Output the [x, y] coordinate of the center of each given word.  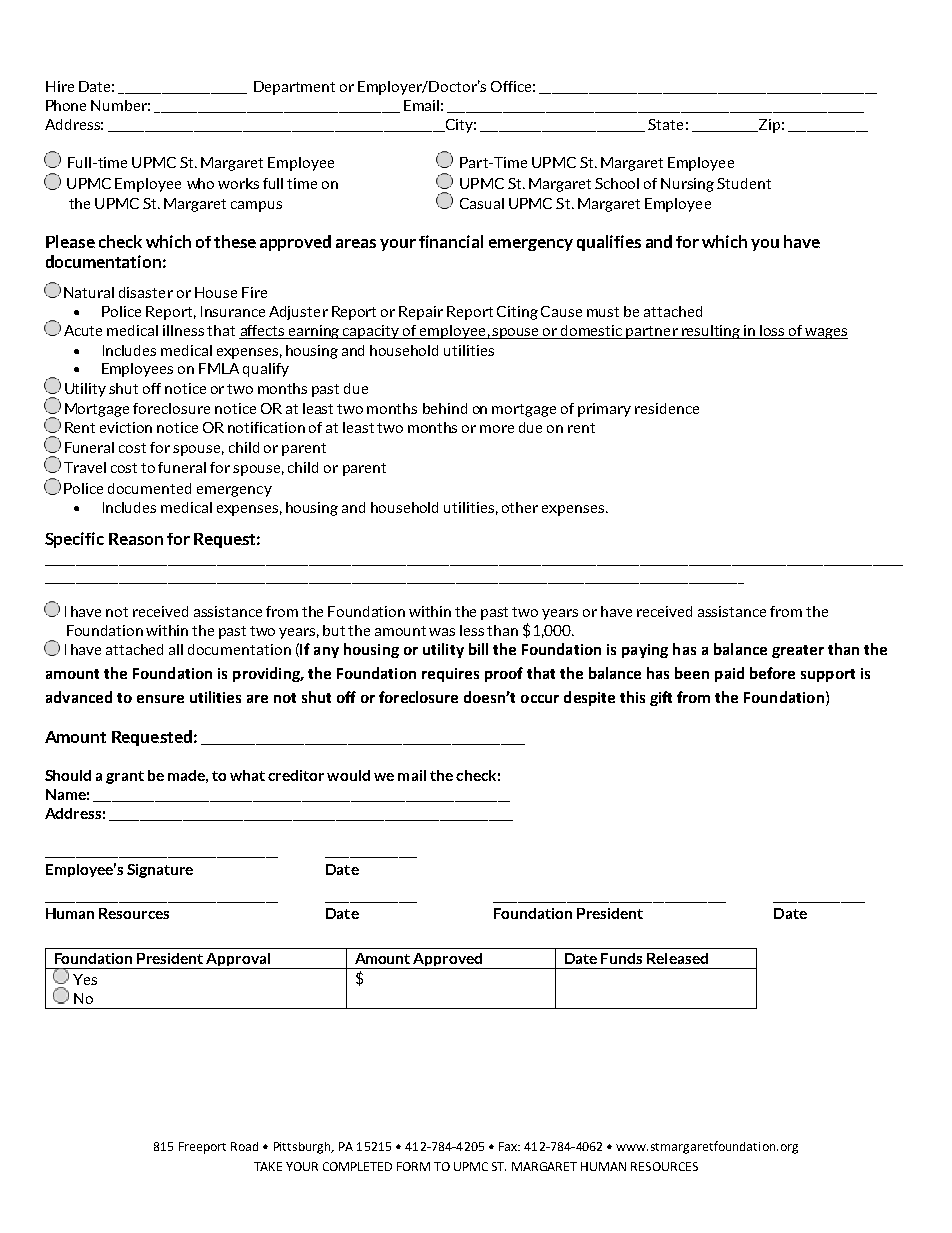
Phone [66, 105]
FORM [413, 1166]
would [348, 775]
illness [183, 330]
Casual [482, 203]
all [176, 649]
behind [445, 408]
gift [661, 698]
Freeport [202, 1148]
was [442, 632]
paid [729, 674]
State [665, 124]
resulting [711, 332]
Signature [160, 871]
